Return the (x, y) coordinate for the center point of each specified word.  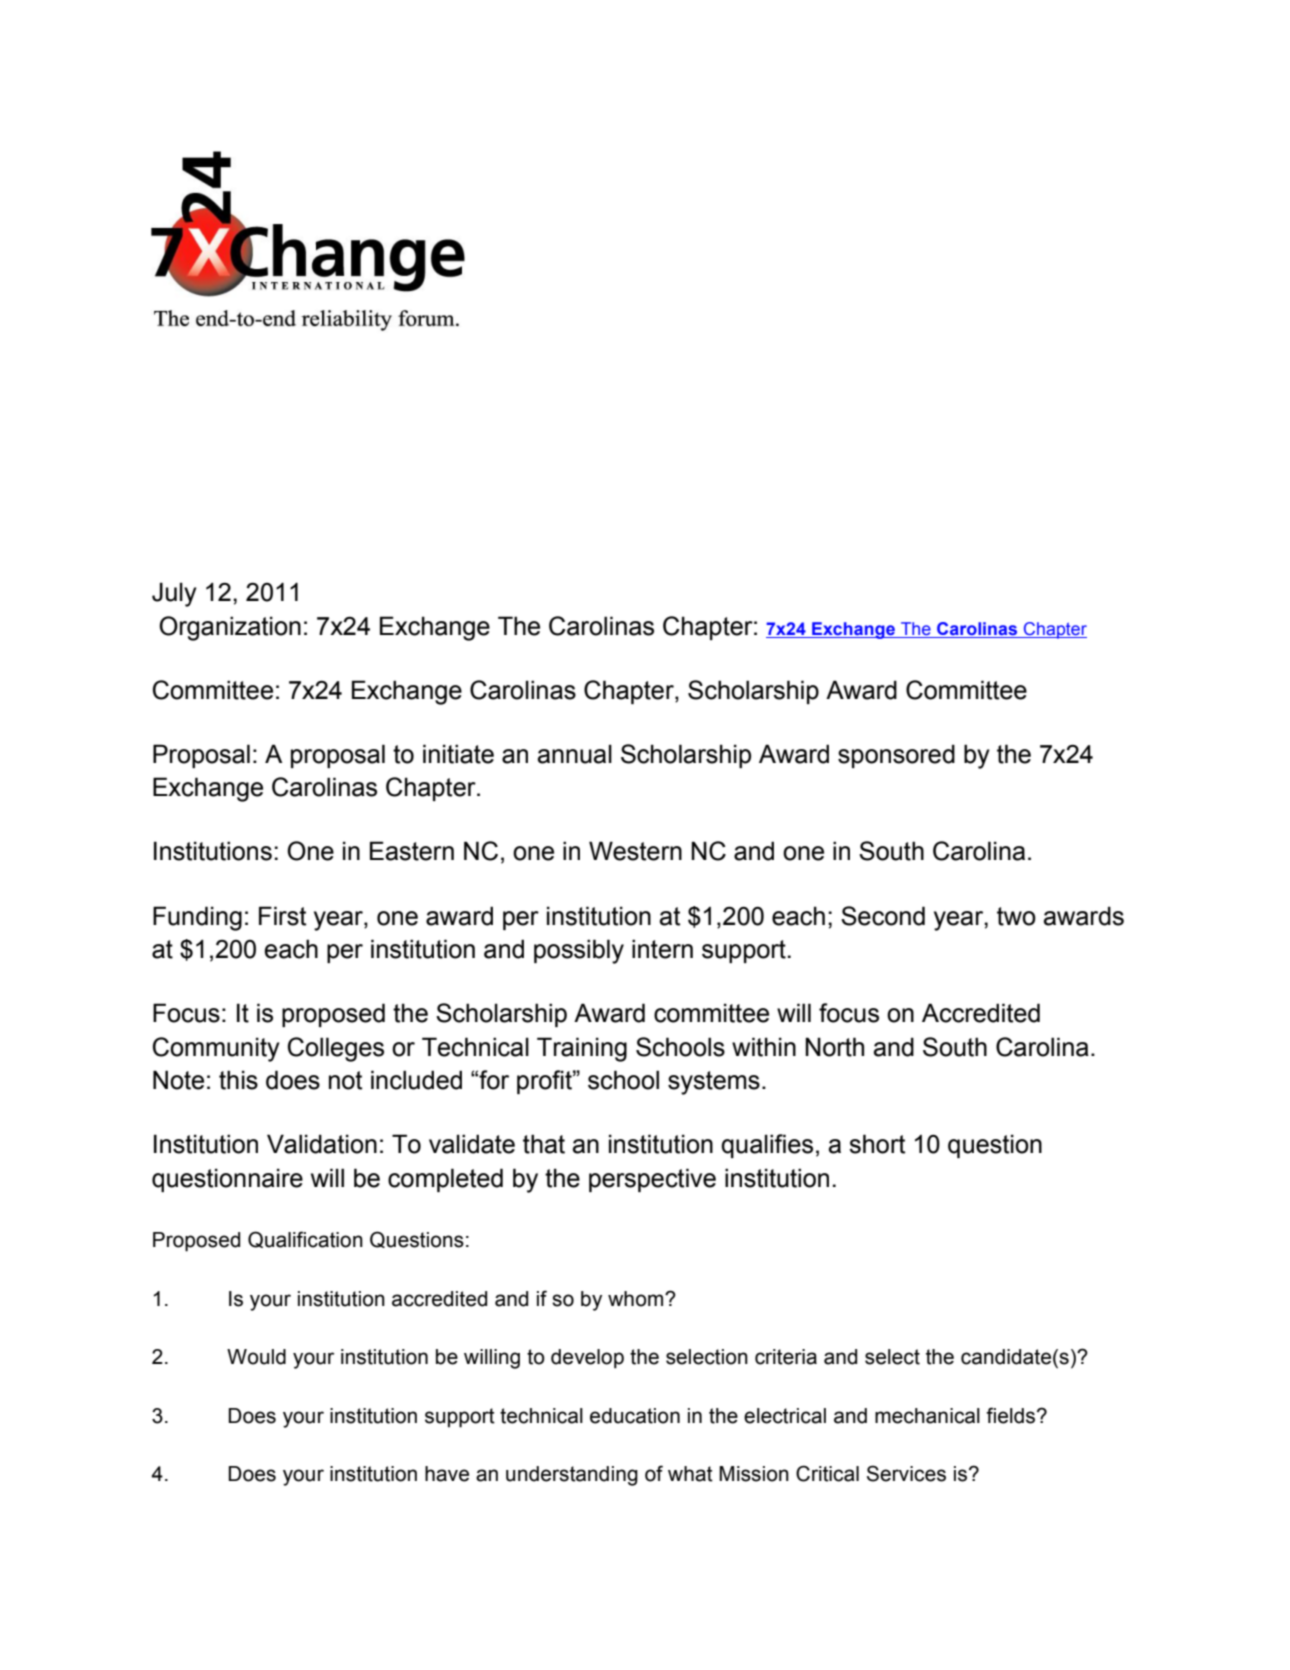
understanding (572, 1476)
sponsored (896, 756)
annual (574, 754)
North (834, 1047)
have (447, 1474)
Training (582, 1049)
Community (216, 1049)
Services (906, 1473)
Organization (230, 628)
